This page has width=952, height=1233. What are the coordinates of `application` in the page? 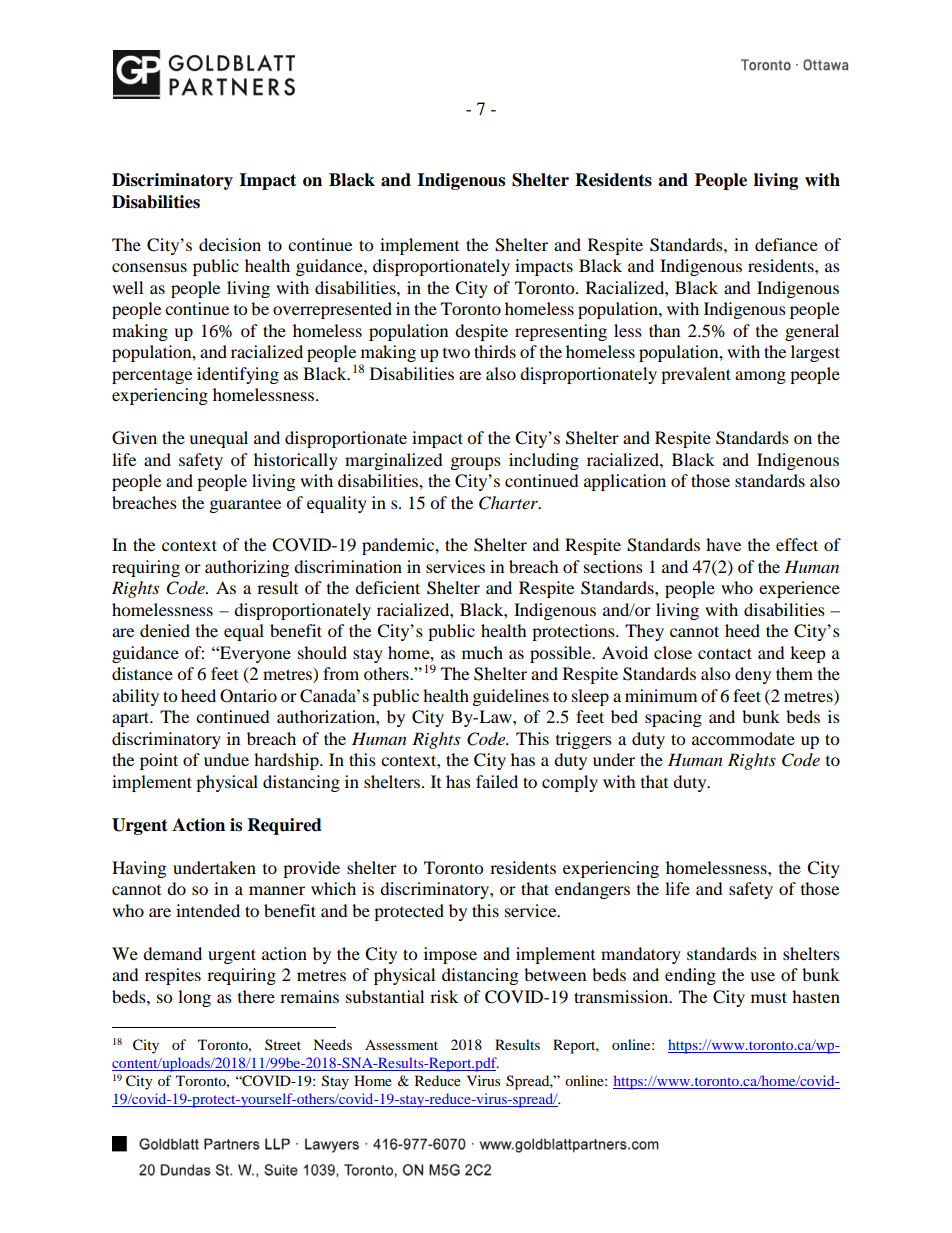 It's located at (625, 482).
